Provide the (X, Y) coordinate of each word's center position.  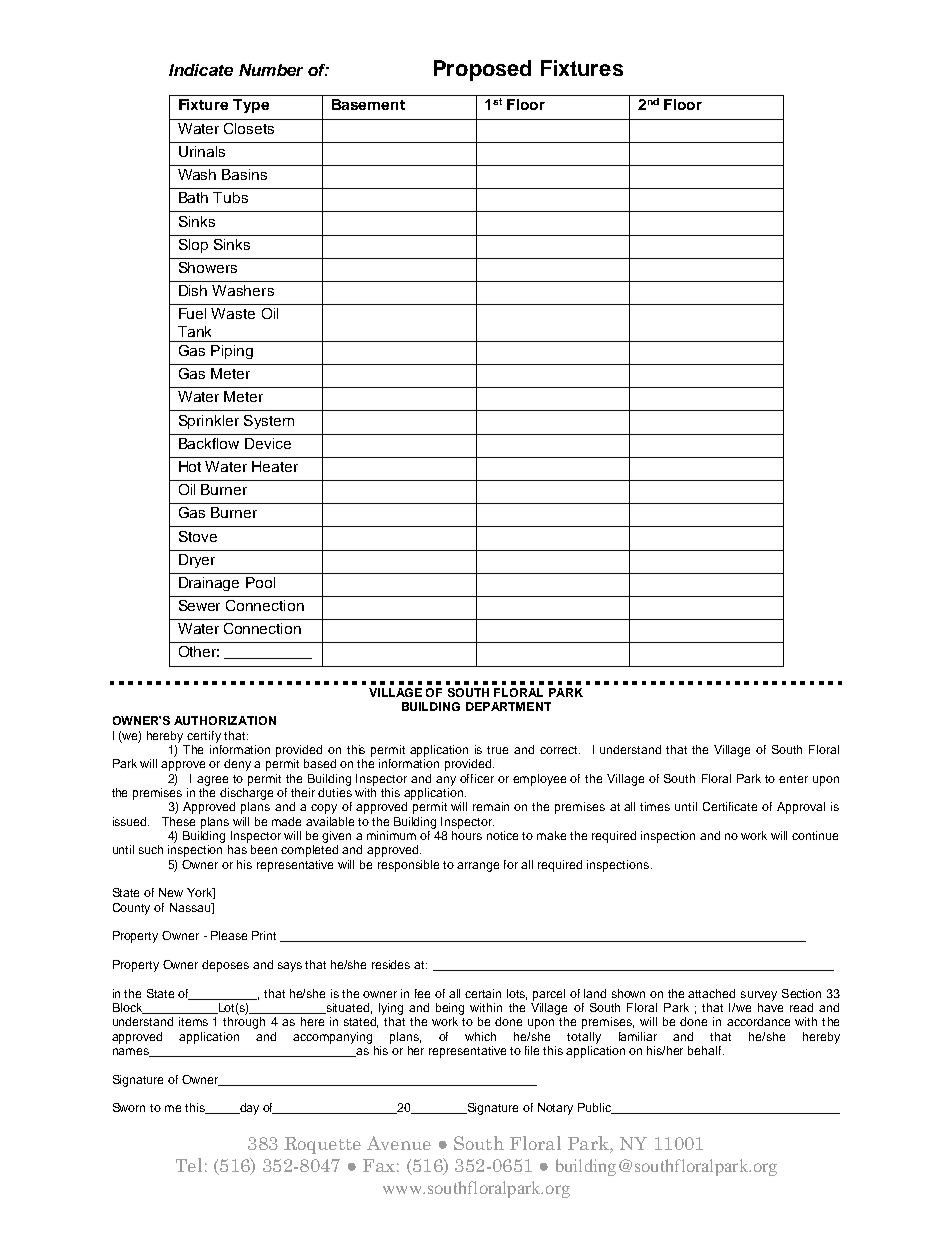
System (269, 422)
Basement (368, 104)
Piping (232, 352)
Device (268, 443)
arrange (478, 867)
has (237, 849)
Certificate (730, 806)
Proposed (482, 70)
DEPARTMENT (508, 706)
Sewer (199, 605)
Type (251, 106)
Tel (189, 1165)
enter (793, 779)
